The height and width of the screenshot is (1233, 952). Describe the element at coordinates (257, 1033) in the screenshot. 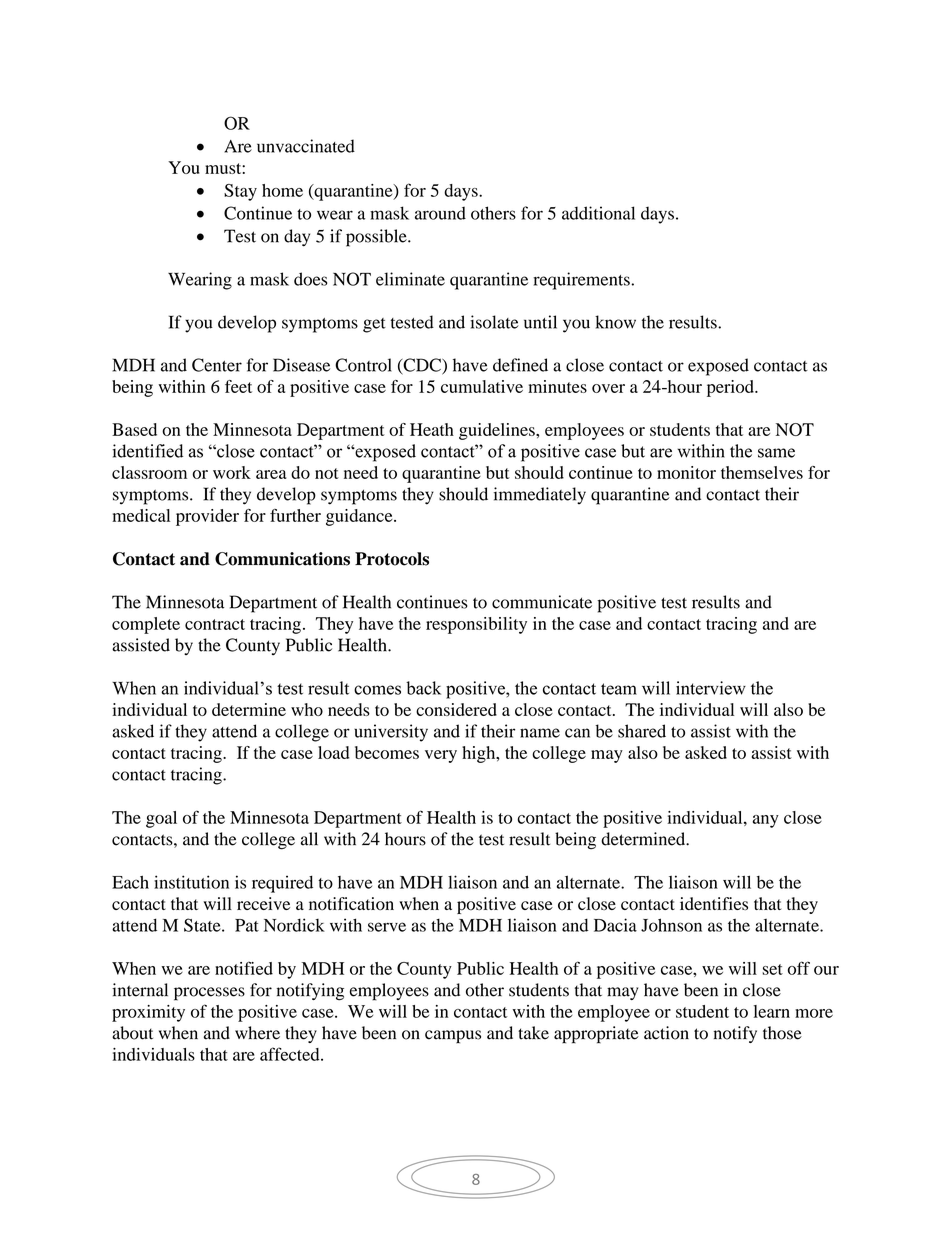

I see `where` at that location.
